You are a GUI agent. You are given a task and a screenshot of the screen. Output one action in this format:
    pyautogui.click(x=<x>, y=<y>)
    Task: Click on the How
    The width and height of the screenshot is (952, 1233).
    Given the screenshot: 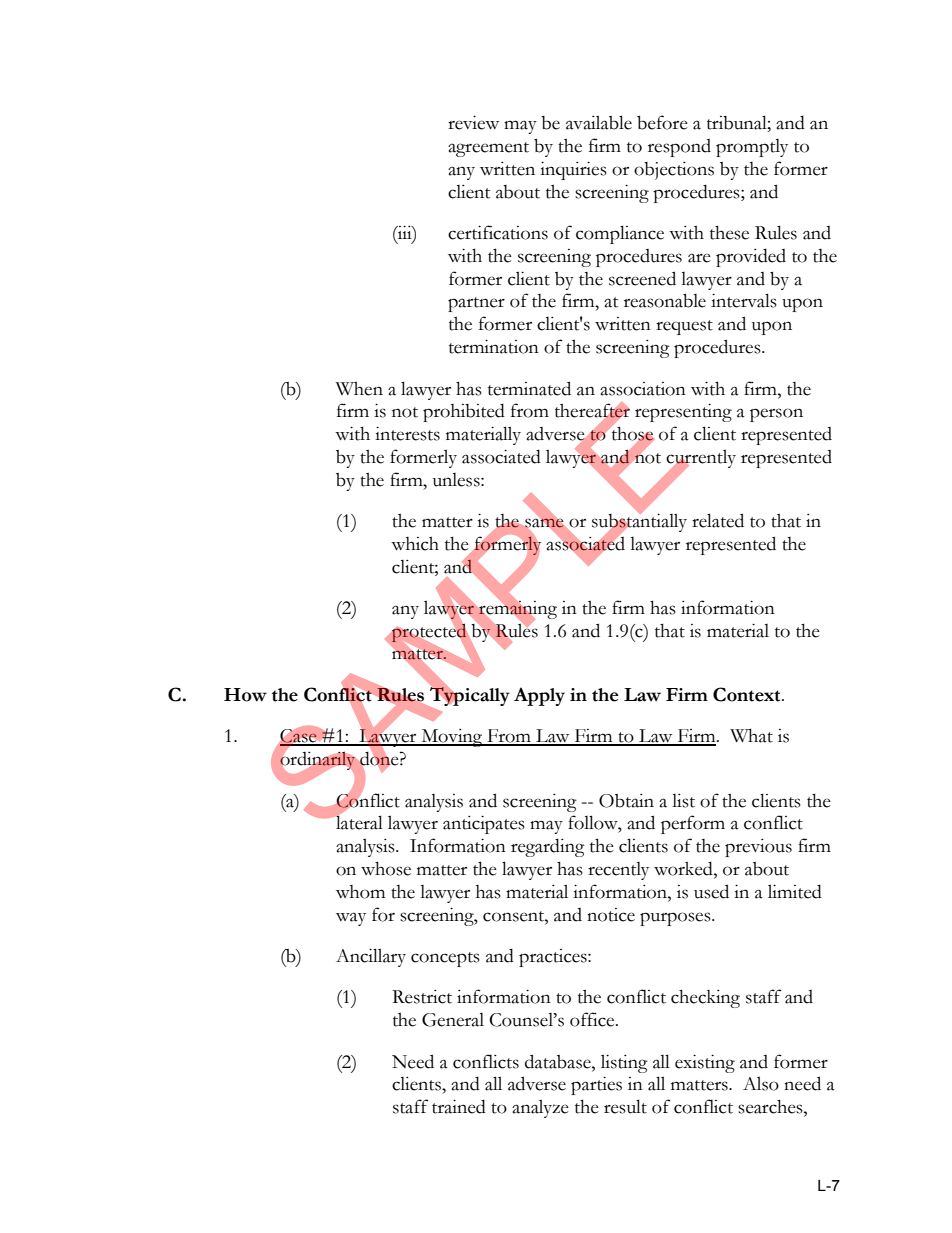 What is the action you would take?
    pyautogui.click(x=245, y=695)
